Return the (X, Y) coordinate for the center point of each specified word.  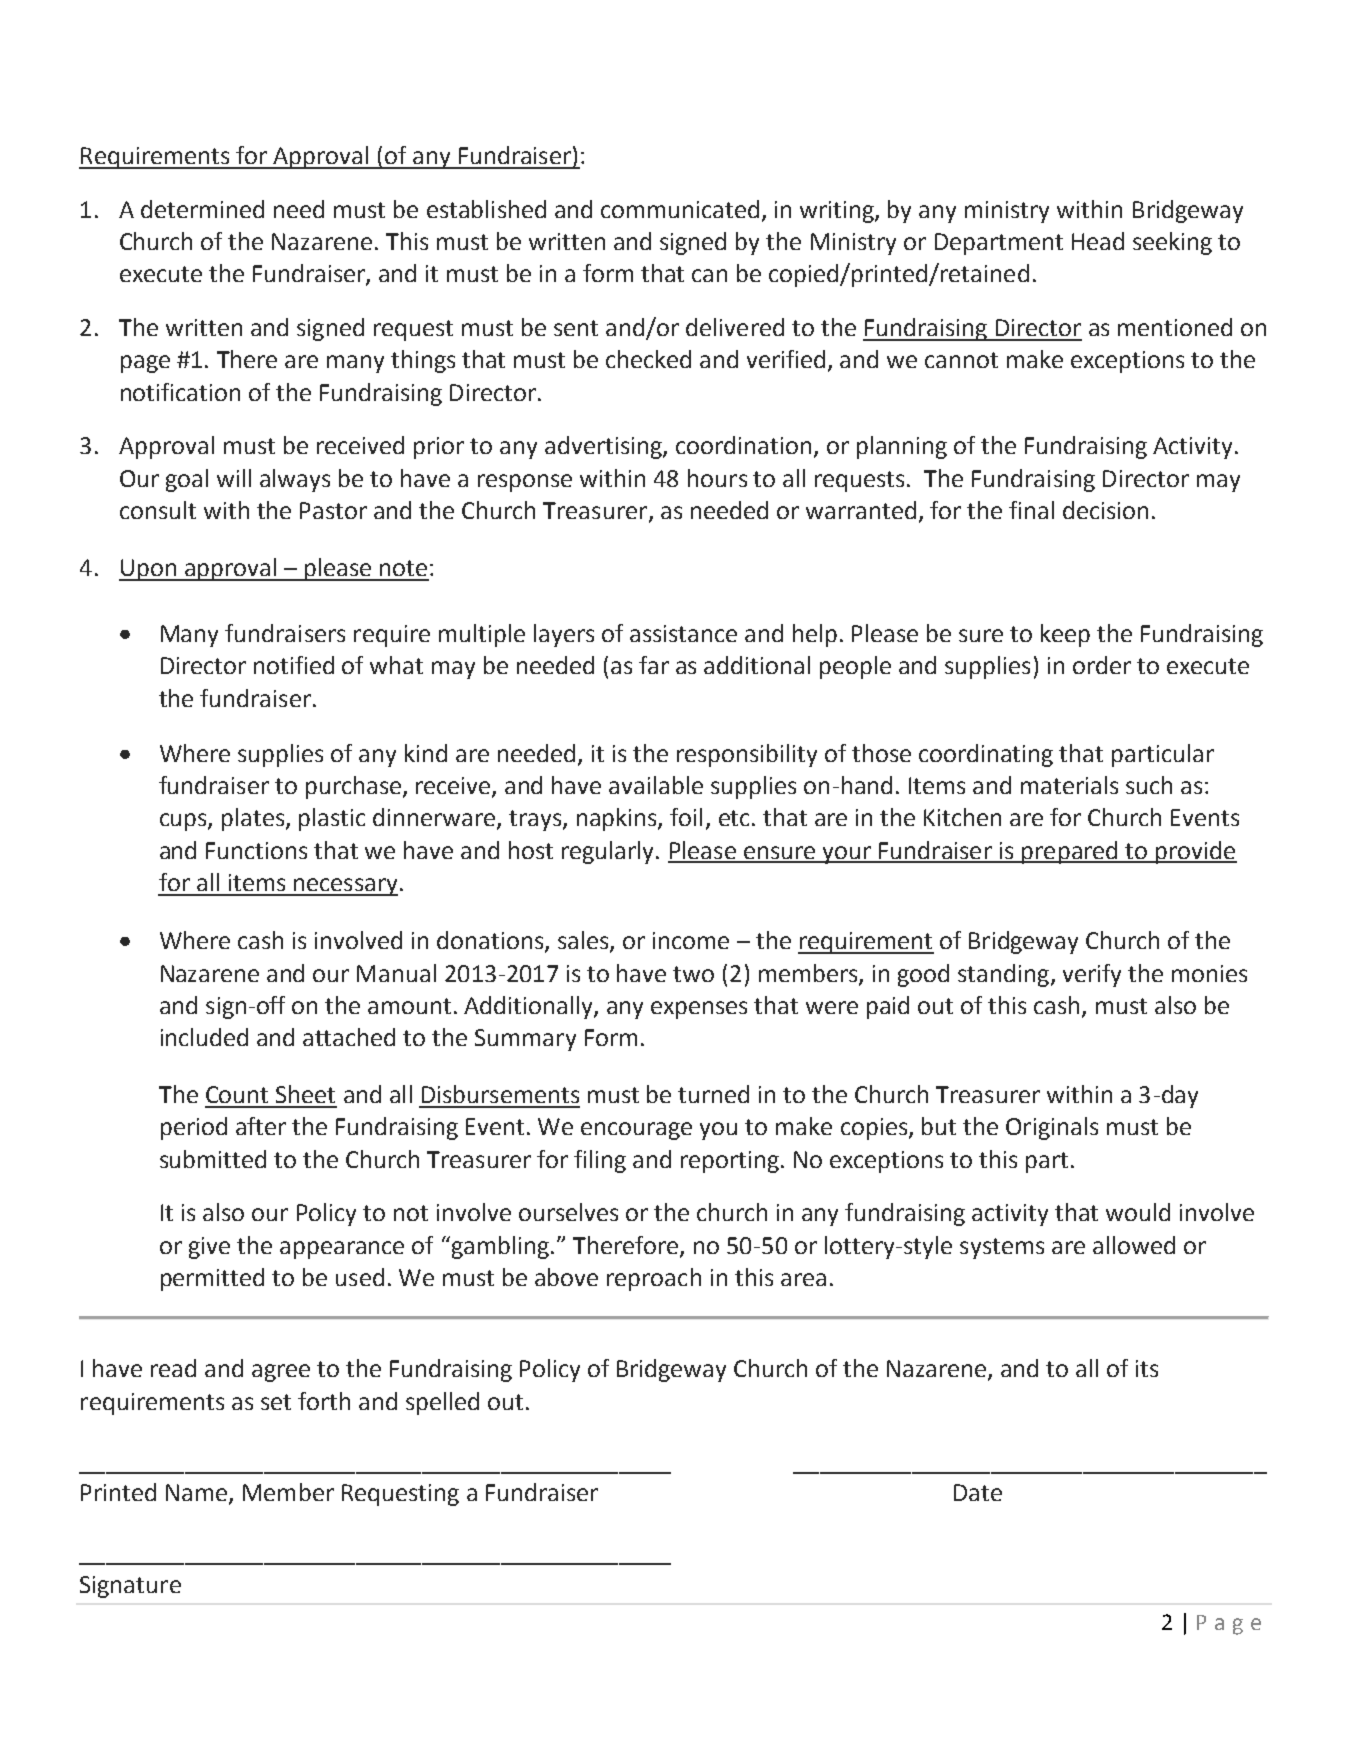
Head (1098, 241)
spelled (442, 1403)
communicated (680, 209)
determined (202, 209)
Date (978, 1492)
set (276, 1402)
